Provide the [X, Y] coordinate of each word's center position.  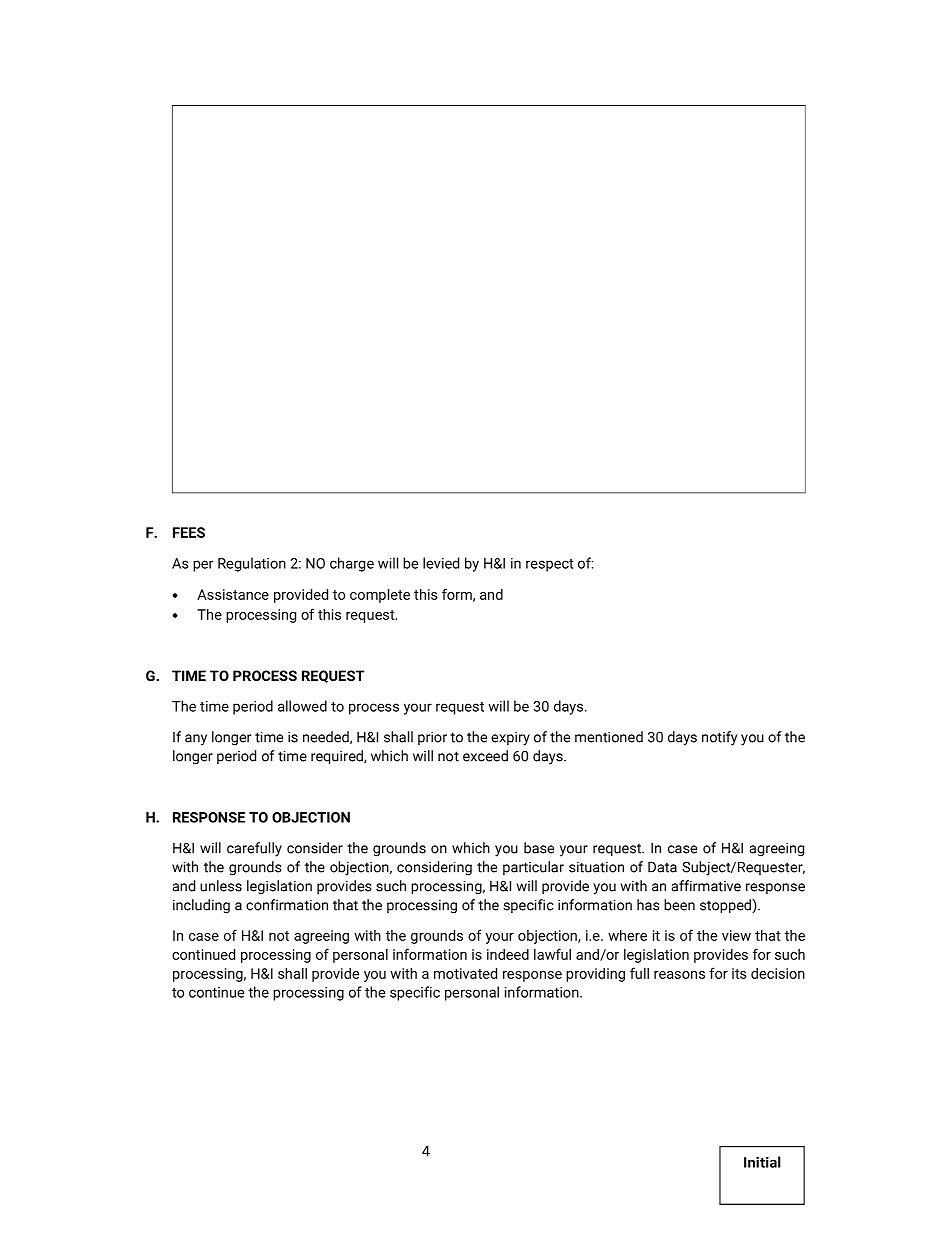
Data [662, 867]
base [539, 848]
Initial [762, 1162]
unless [221, 886]
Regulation [252, 564]
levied [441, 563]
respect [549, 565]
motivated [465, 973]
